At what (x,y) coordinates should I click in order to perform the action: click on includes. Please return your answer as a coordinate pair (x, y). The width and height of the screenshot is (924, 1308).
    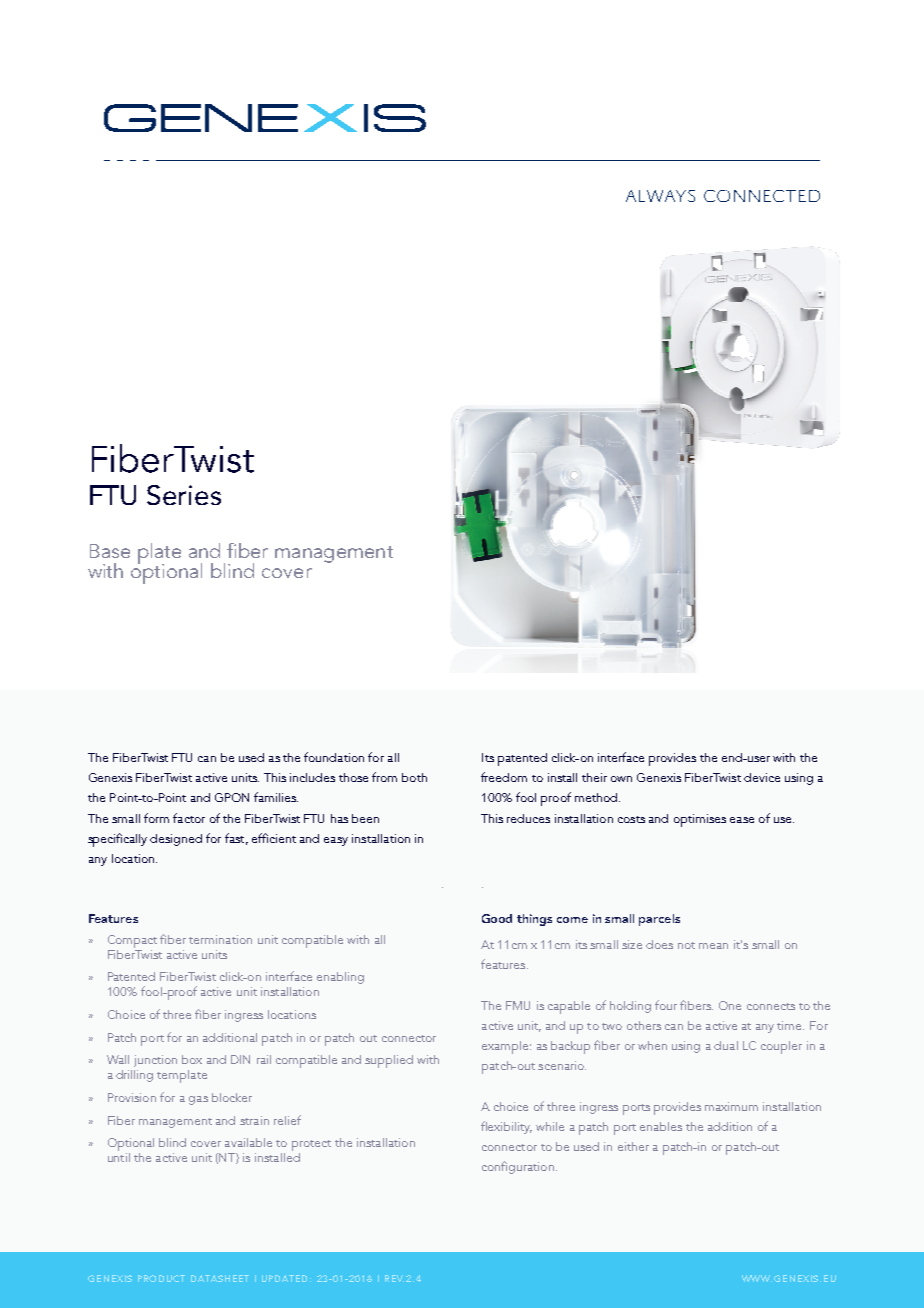
    Looking at the image, I should click on (312, 777).
